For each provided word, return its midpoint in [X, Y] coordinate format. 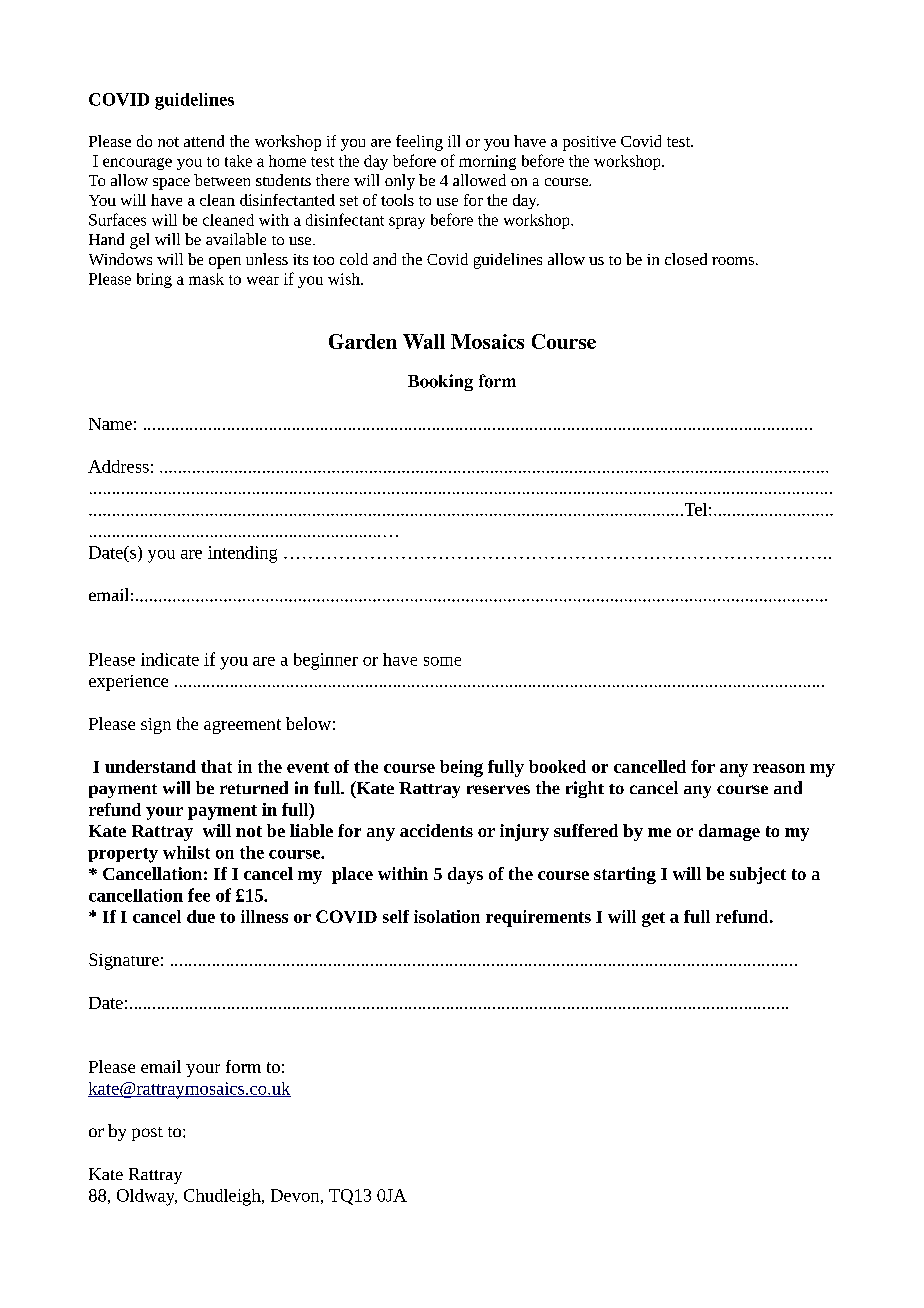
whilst [186, 852]
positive [589, 143]
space [171, 184]
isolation [447, 916]
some [442, 661]
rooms [733, 261]
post [147, 1134]
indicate [170, 659]
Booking [440, 382]
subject [758, 875]
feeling [419, 143]
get [653, 919]
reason [779, 768]
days [465, 875]
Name [110, 424]
